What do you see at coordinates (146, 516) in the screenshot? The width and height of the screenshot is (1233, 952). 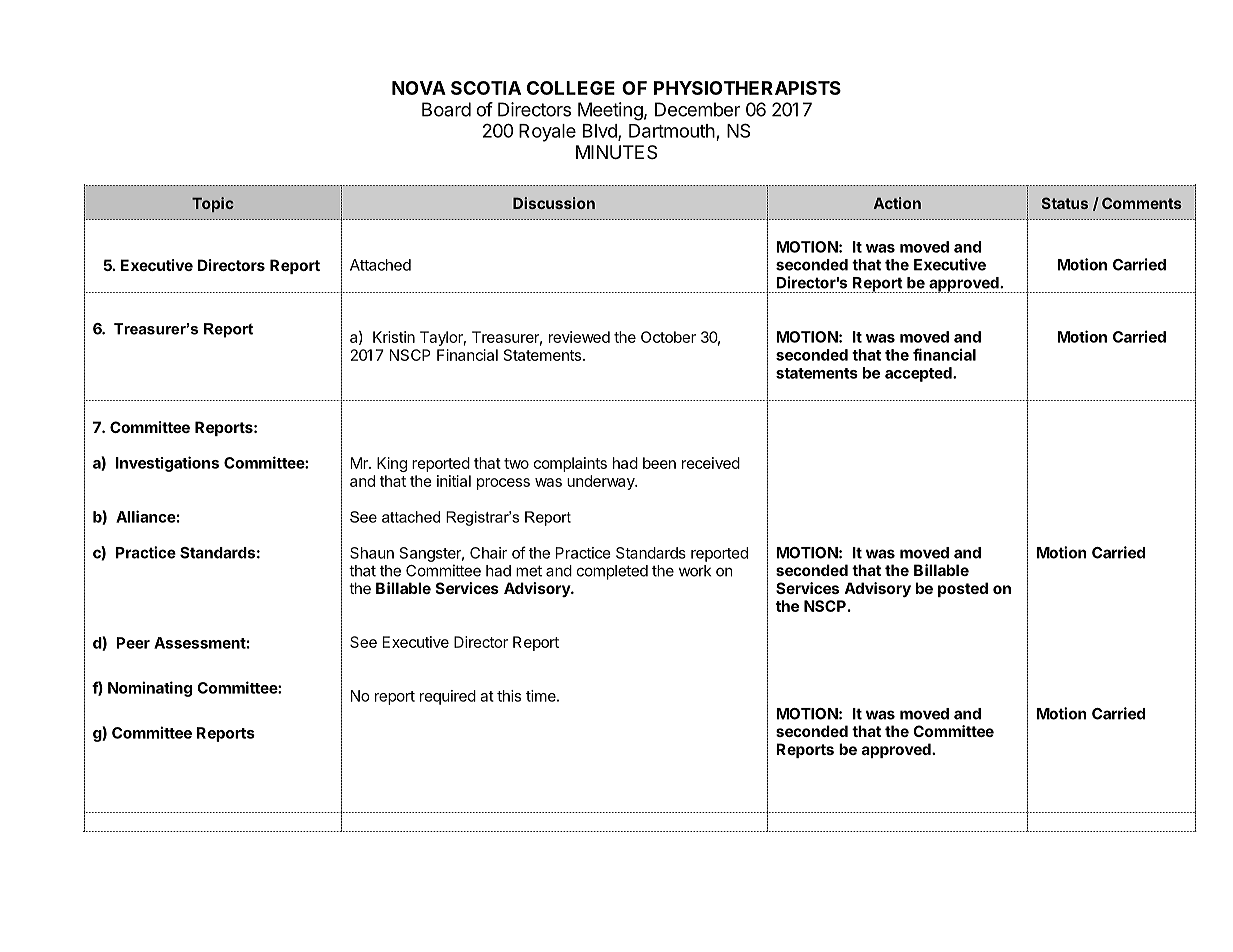 I see `Alliance` at bounding box center [146, 516].
